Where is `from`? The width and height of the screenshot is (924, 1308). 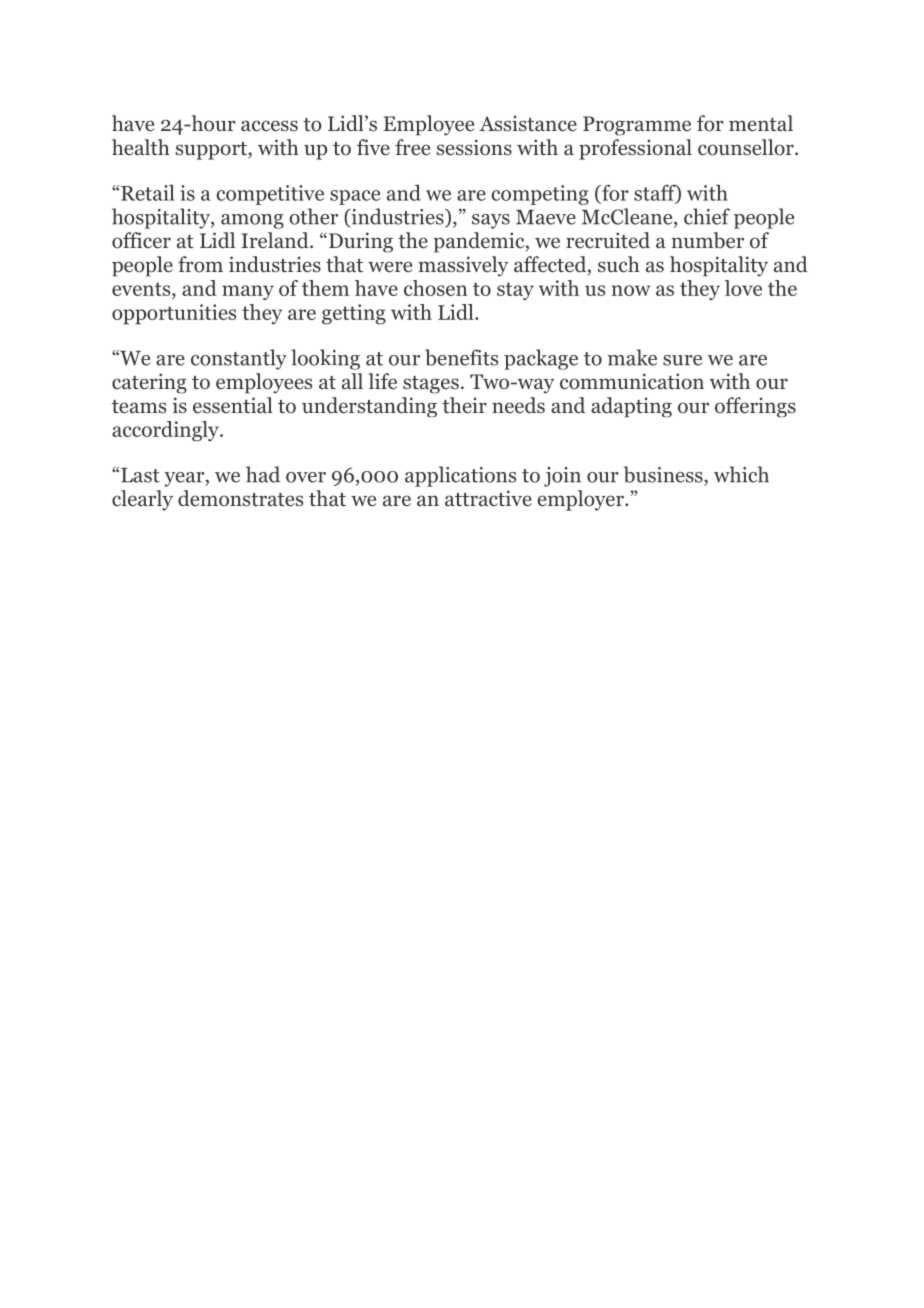
from is located at coordinates (200, 264).
